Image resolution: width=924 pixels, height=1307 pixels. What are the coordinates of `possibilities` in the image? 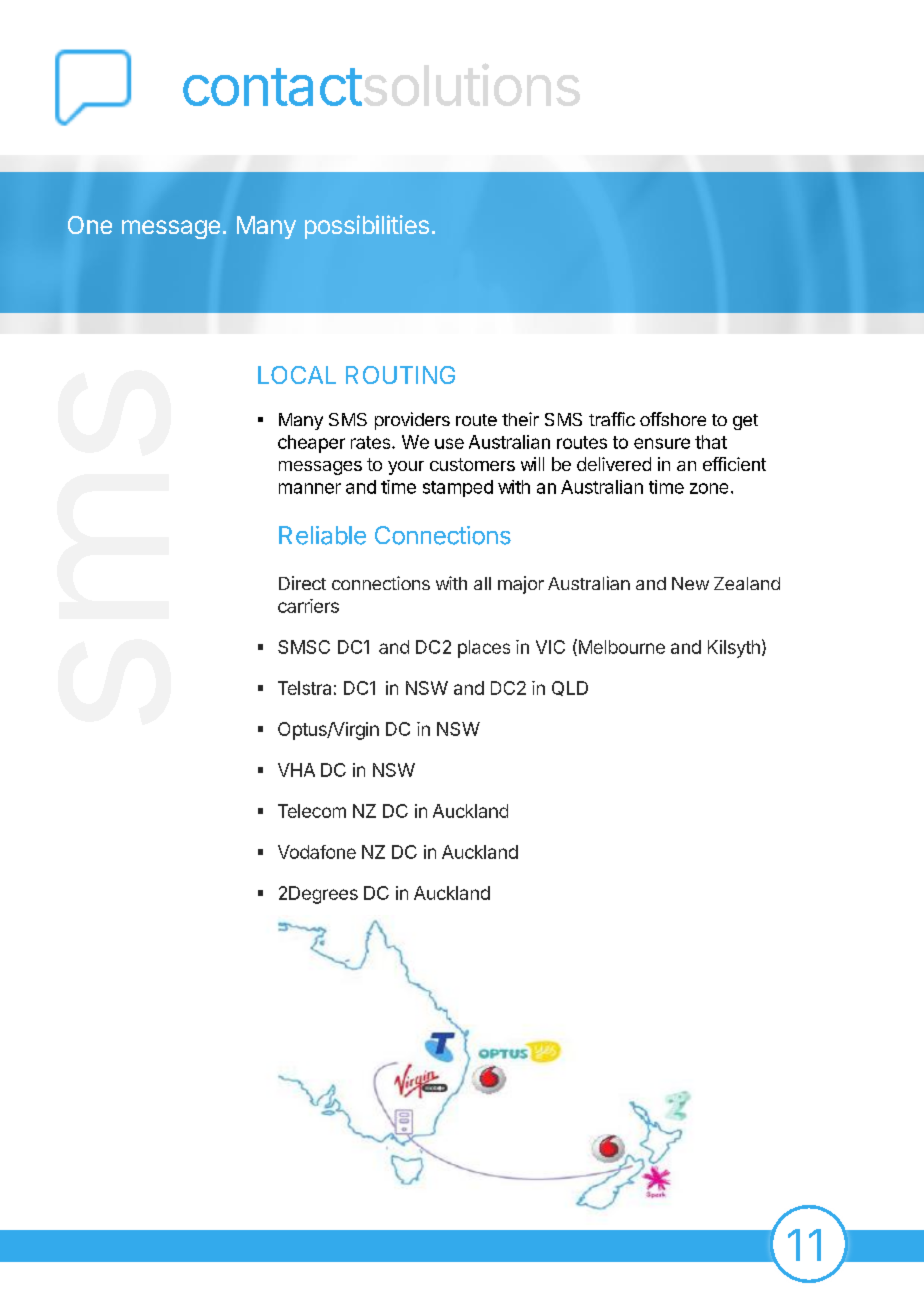 It's located at (367, 227).
